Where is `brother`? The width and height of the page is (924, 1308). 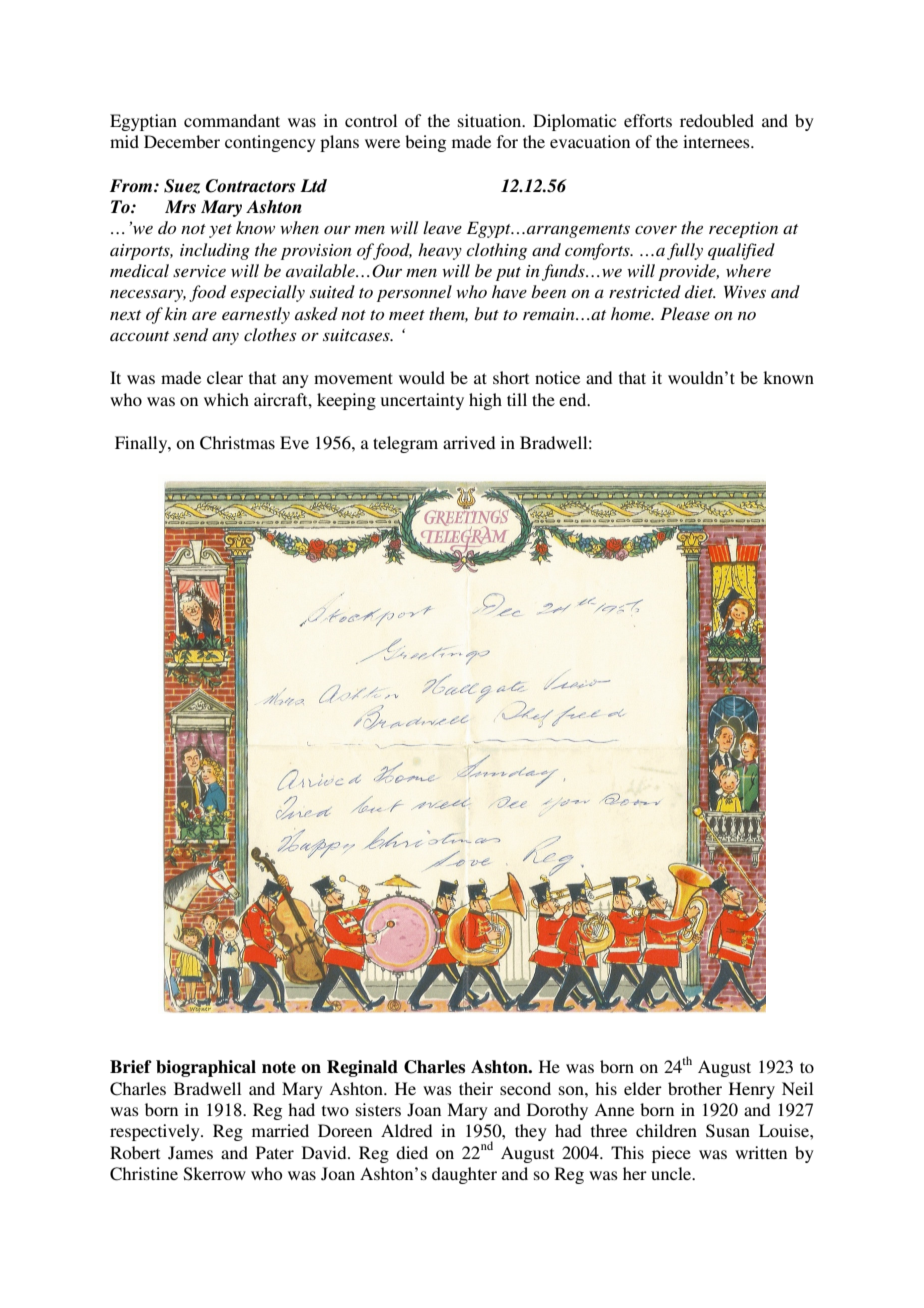
brother is located at coordinates (695, 1088).
